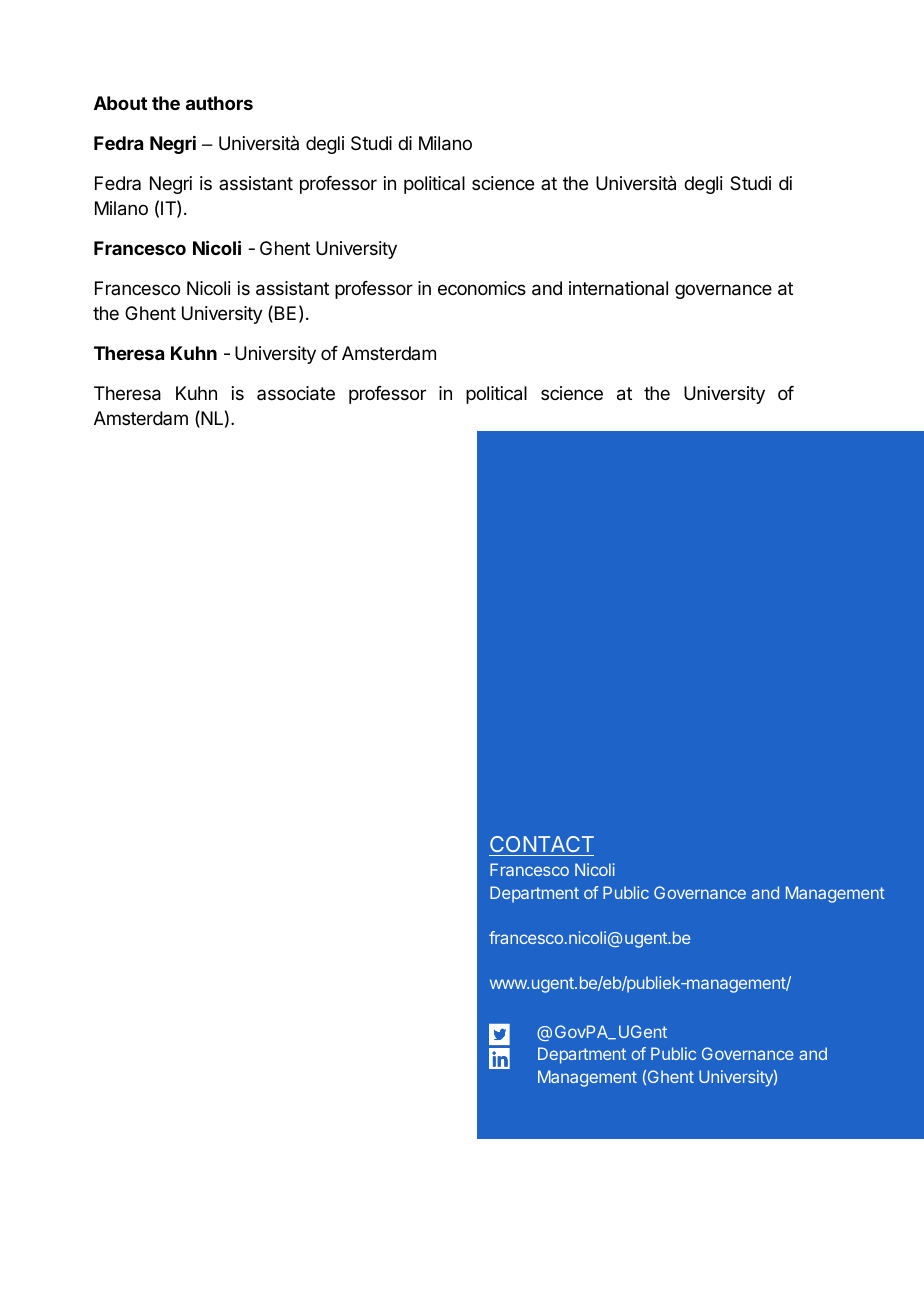  Describe the element at coordinates (219, 103) in the image. I see `authors` at that location.
